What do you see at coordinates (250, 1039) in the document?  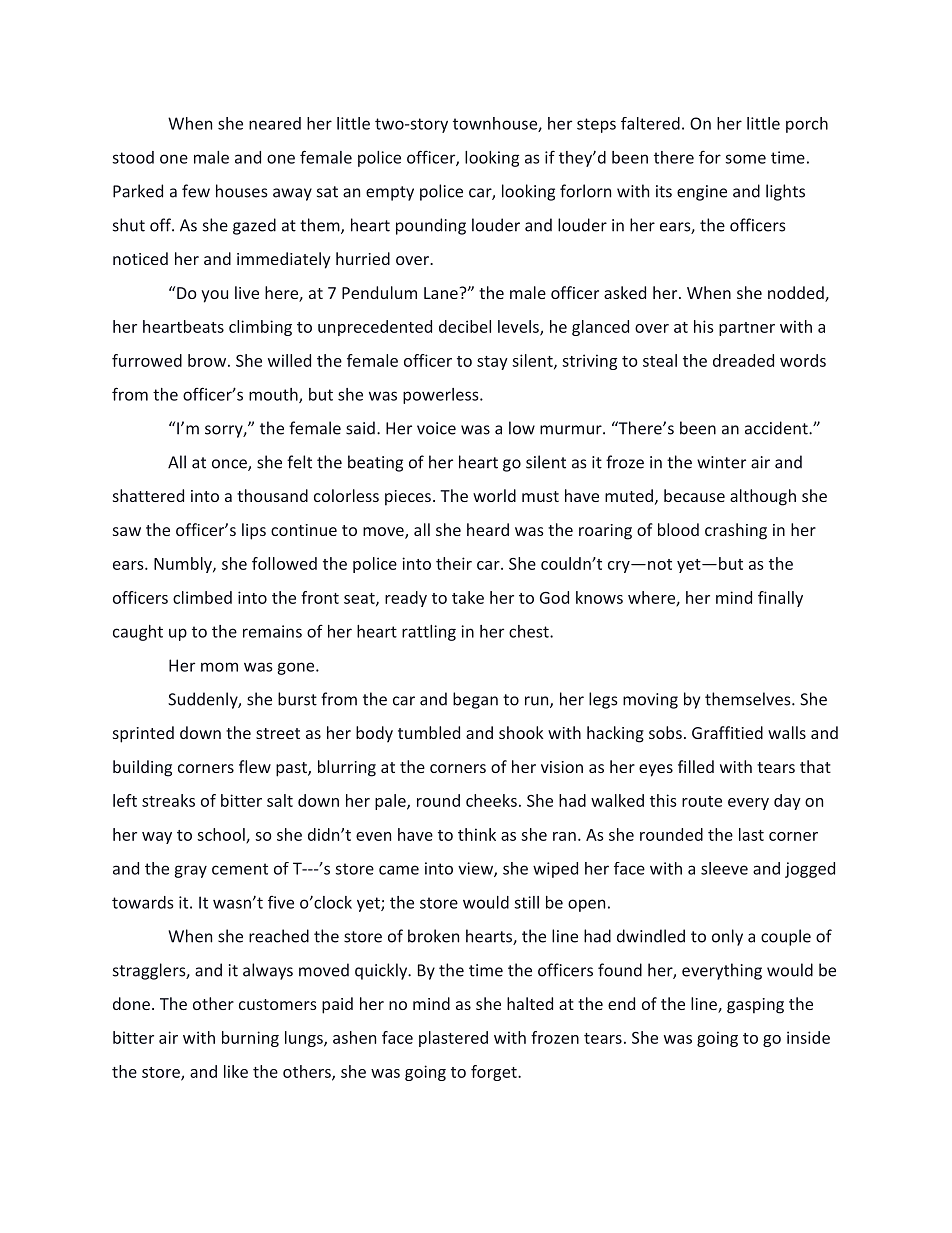 I see `burning` at bounding box center [250, 1039].
